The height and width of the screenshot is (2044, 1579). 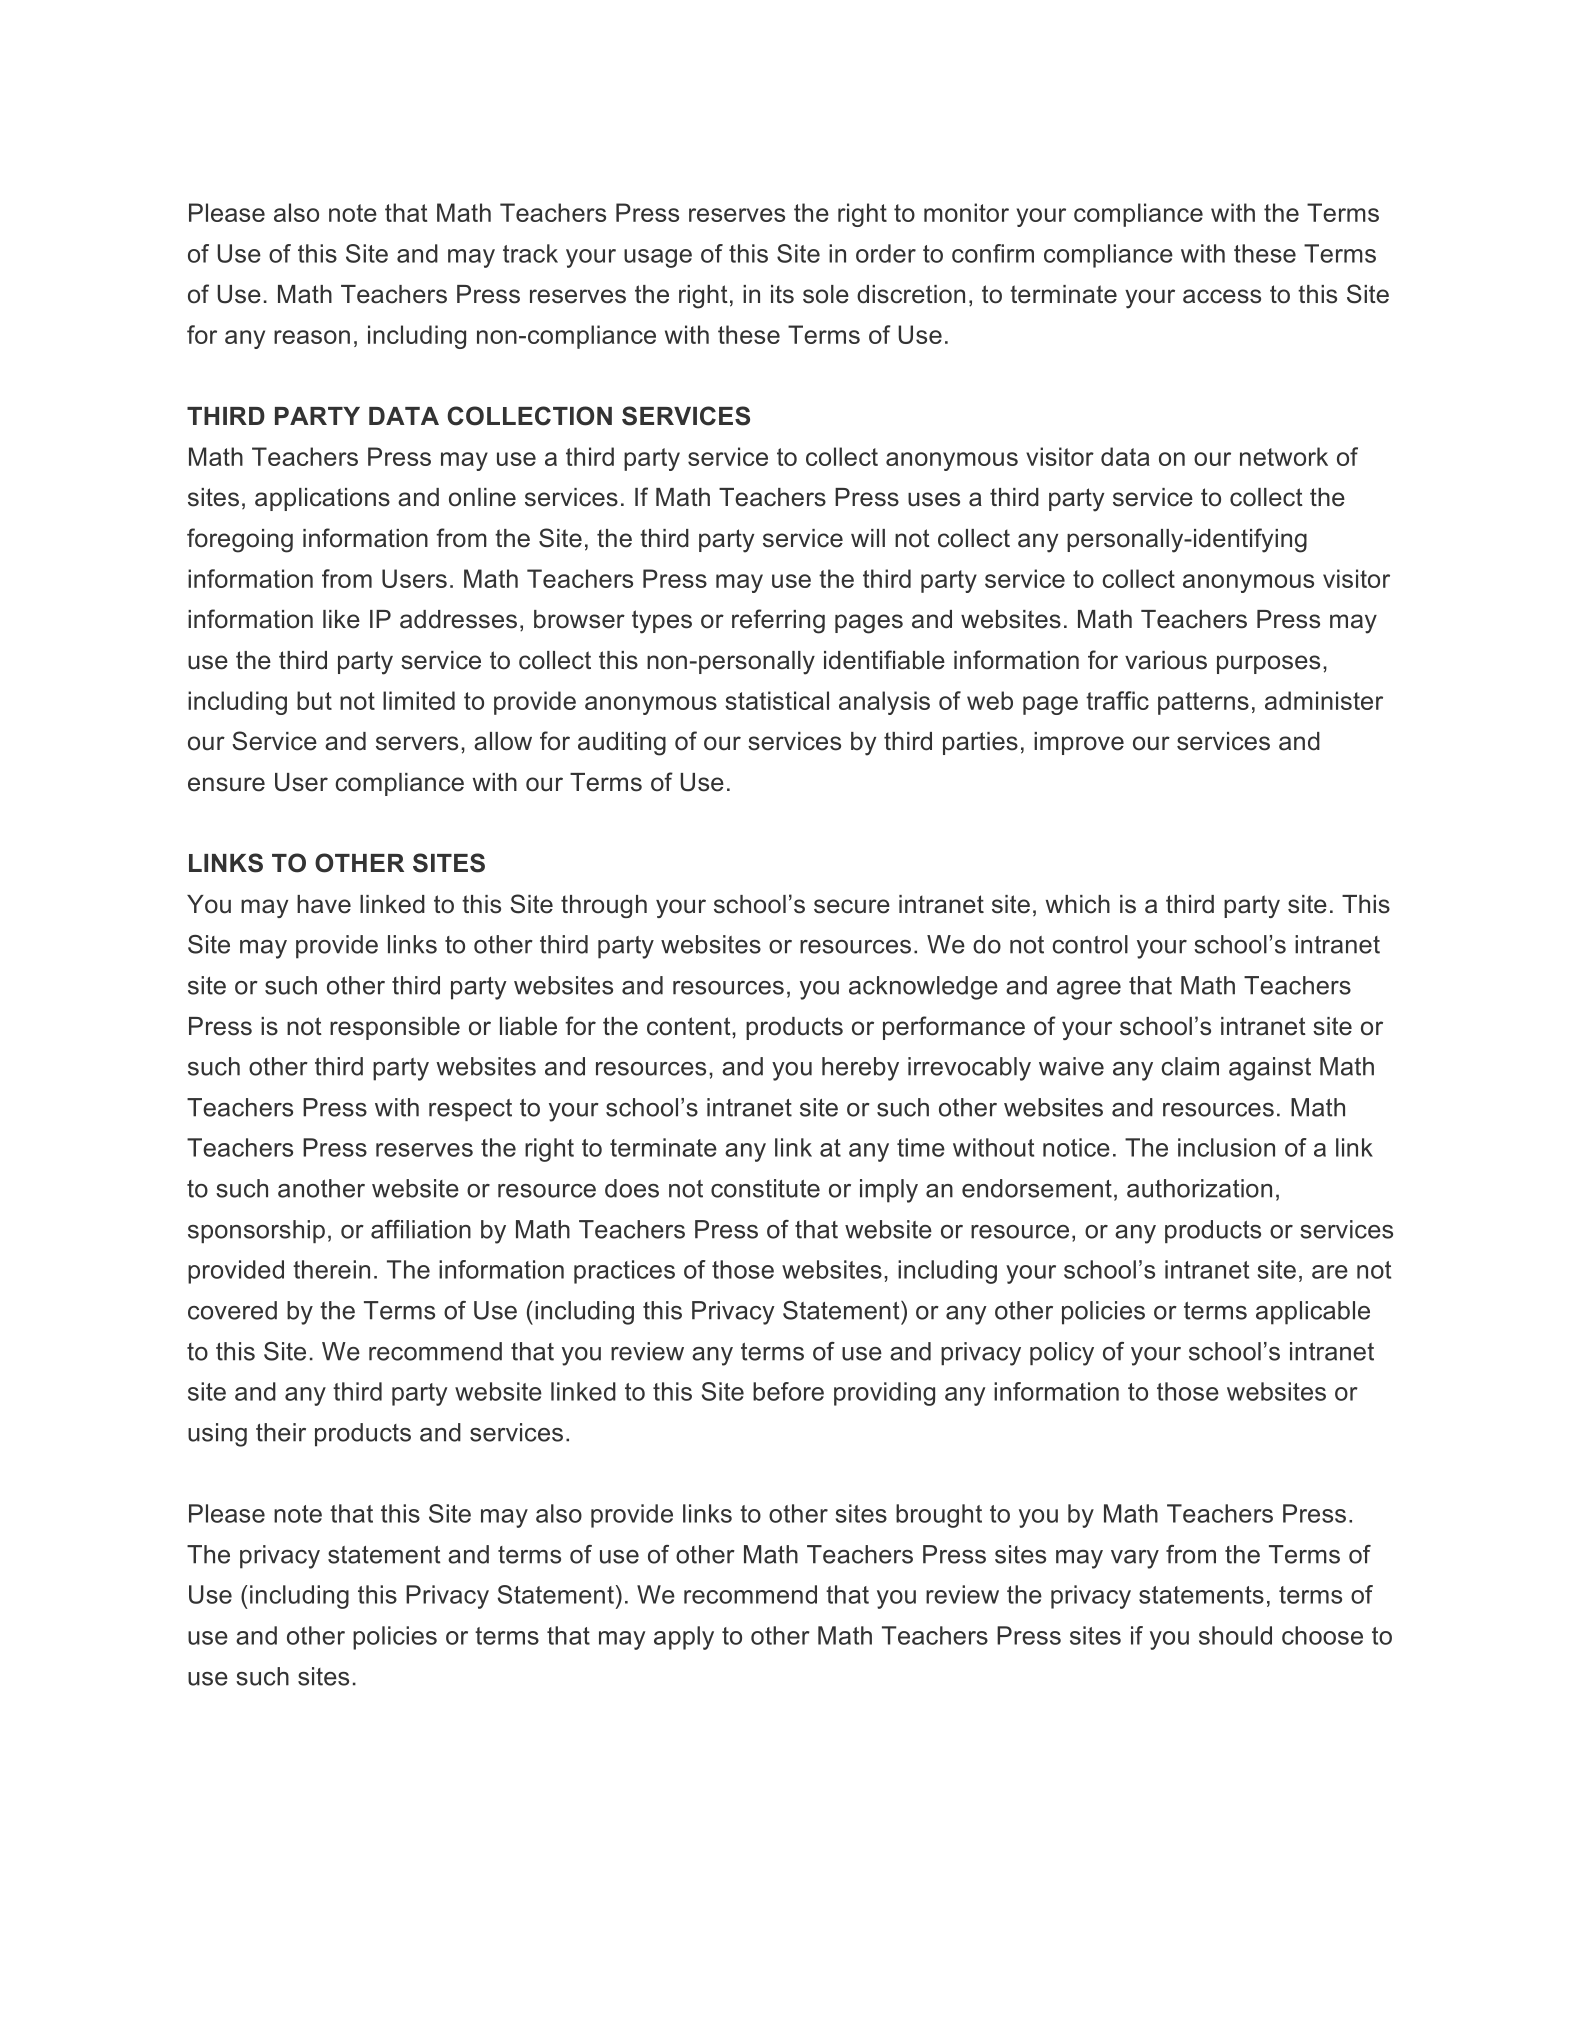 I want to click on reason, so click(x=312, y=337).
